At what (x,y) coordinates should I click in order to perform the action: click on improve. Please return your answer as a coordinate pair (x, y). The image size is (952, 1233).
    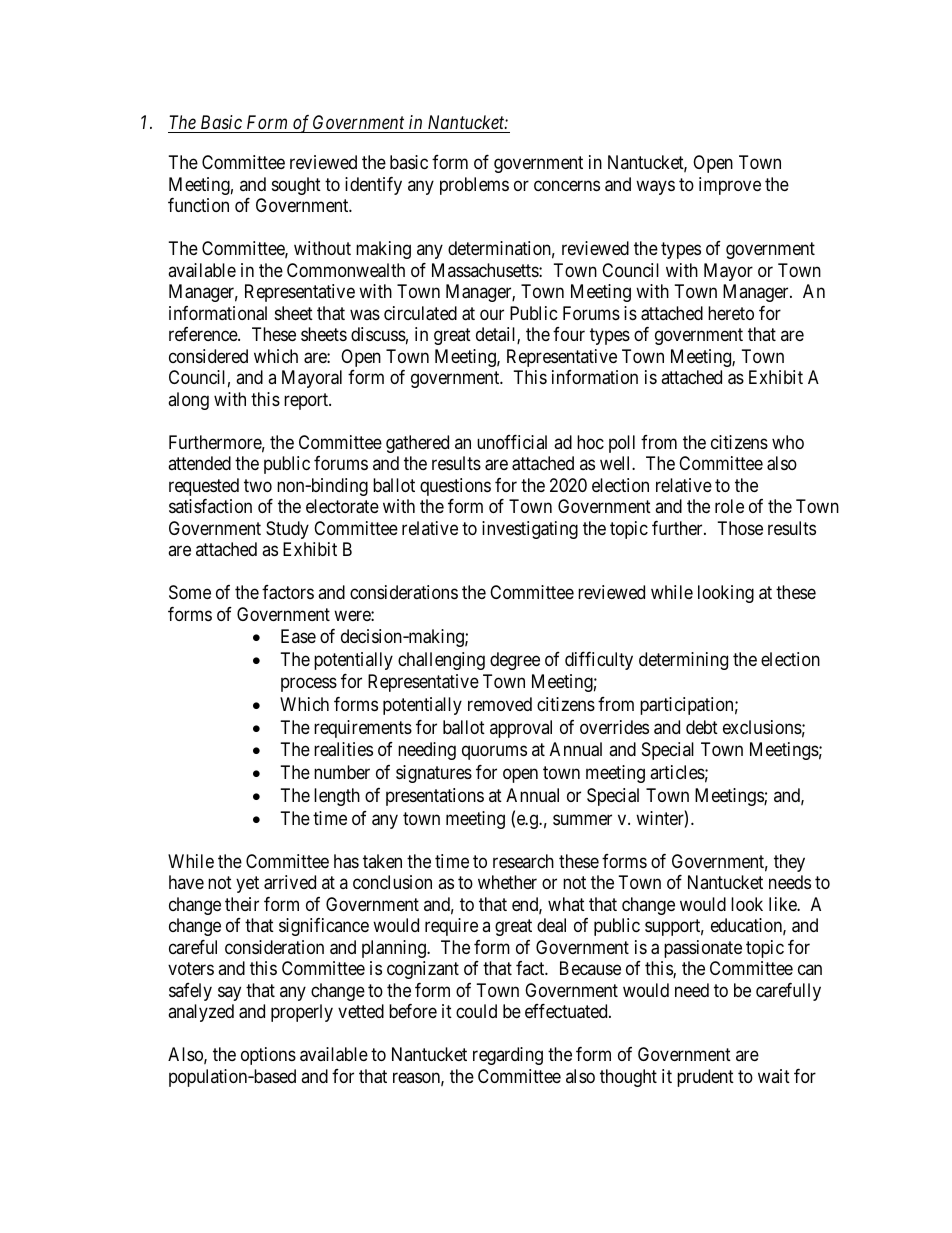
    Looking at the image, I should click on (730, 186).
